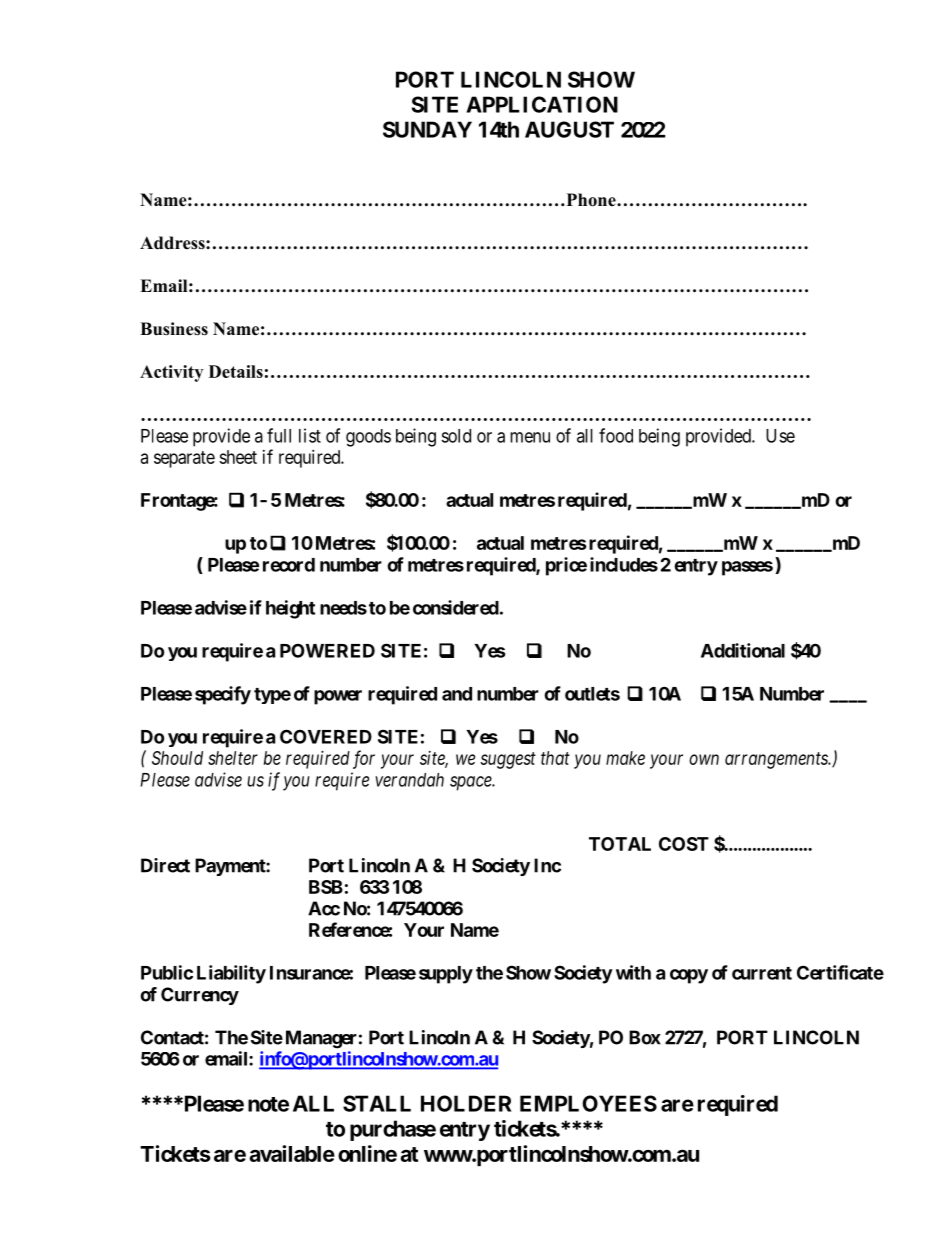 Image resolution: width=952 pixels, height=1233 pixels. What do you see at coordinates (508, 760) in the screenshot?
I see `suggest` at bounding box center [508, 760].
